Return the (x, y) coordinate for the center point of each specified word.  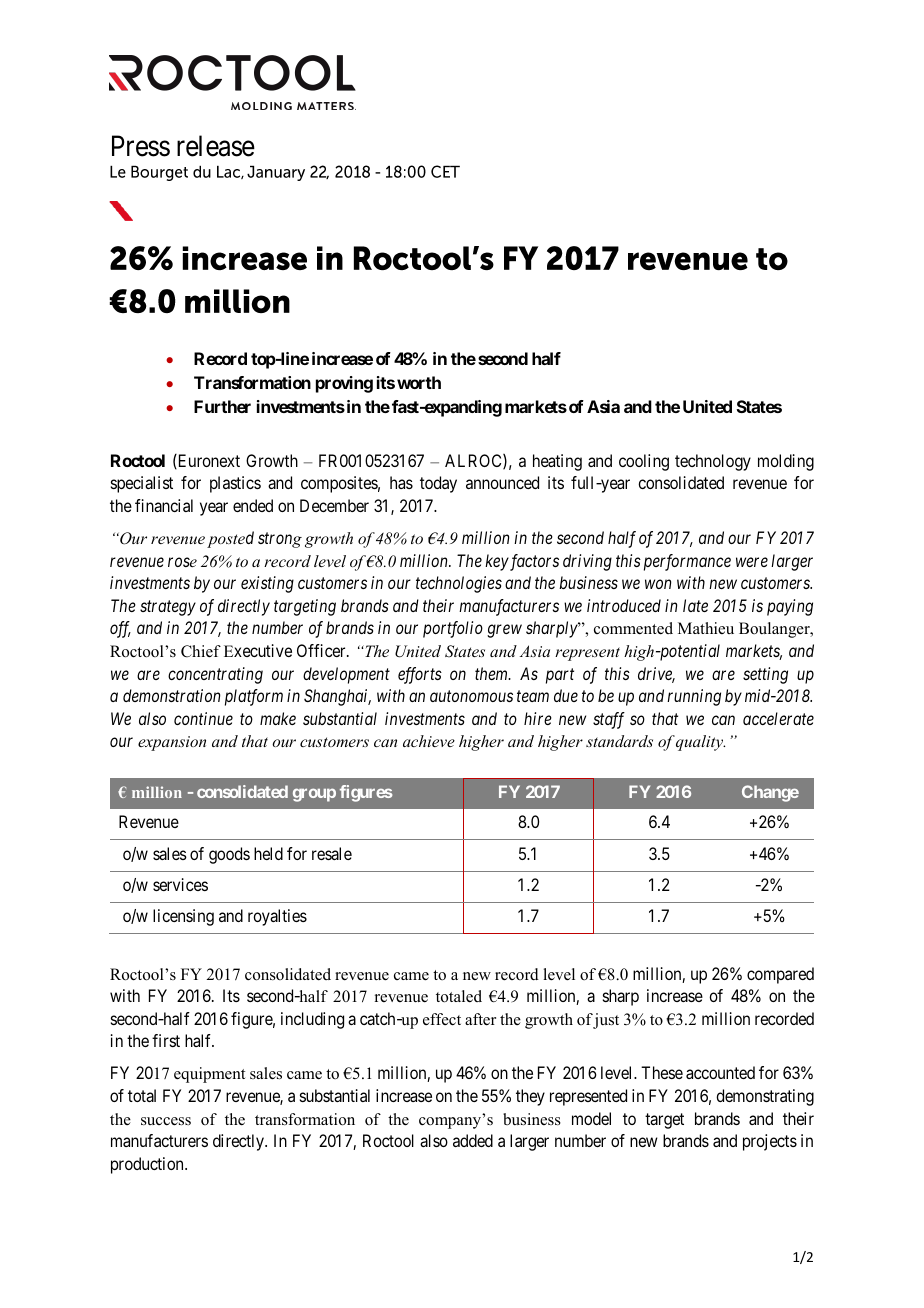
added (473, 1140)
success (166, 1121)
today (438, 484)
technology (713, 462)
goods (229, 855)
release (216, 146)
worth (419, 382)
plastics (235, 484)
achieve (429, 741)
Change (770, 793)
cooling (644, 462)
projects (770, 1142)
